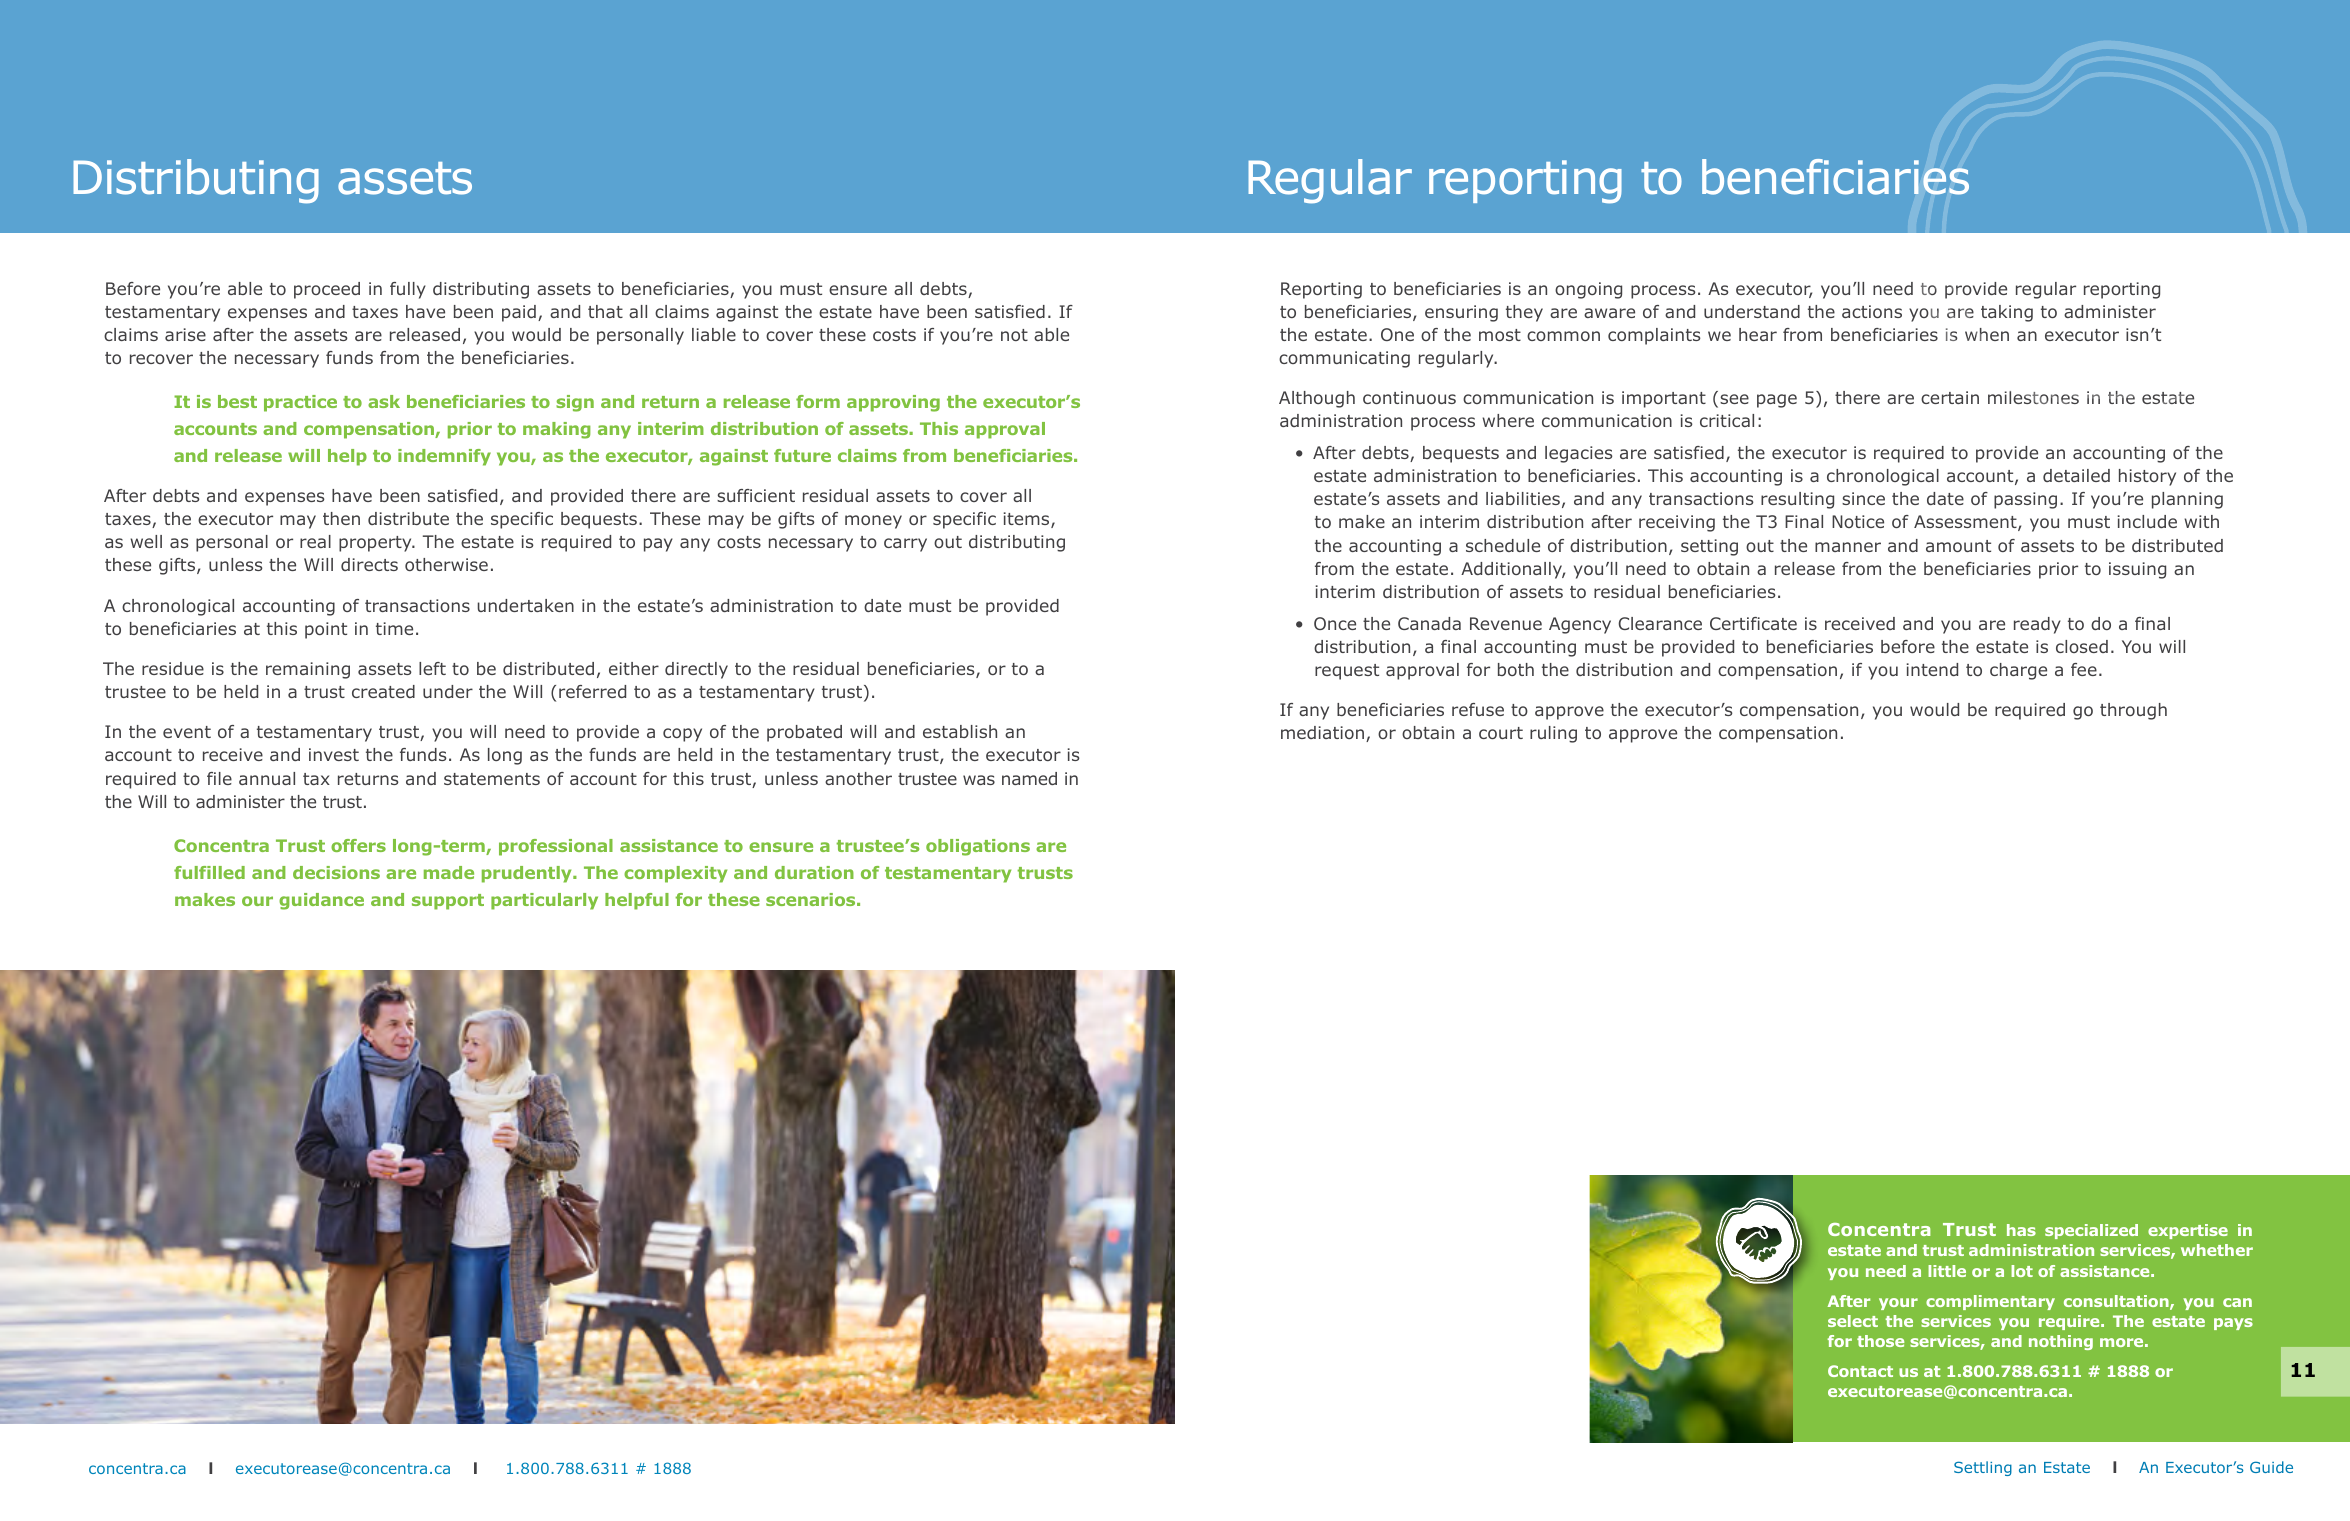 The width and height of the screenshot is (2350, 1521). I want to click on when, so click(1987, 334).
